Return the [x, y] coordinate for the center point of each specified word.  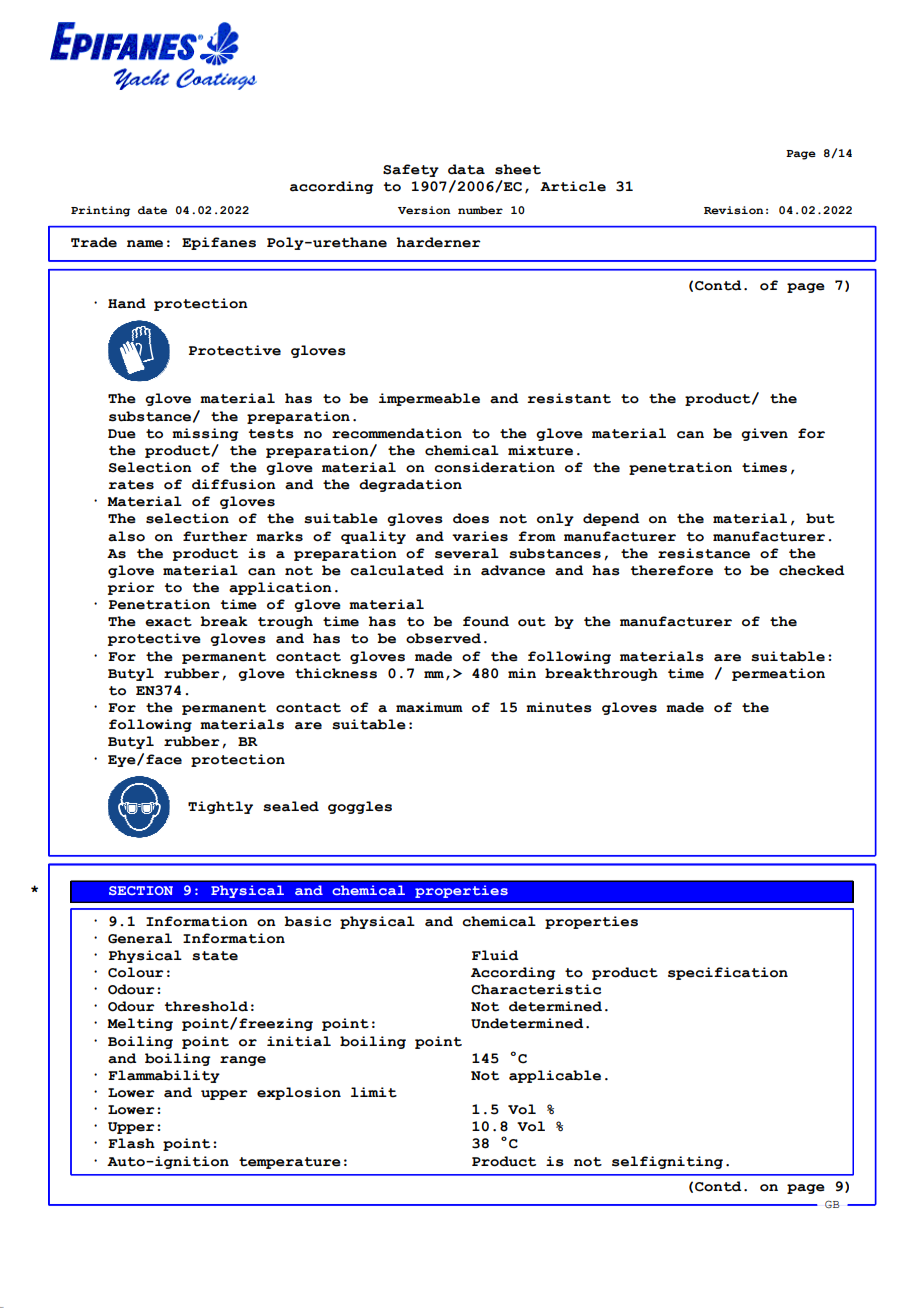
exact [168, 622]
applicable [555, 1076]
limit [374, 1092]
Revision [734, 210]
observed [443, 638]
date [152, 210]
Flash [131, 1143]
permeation [778, 674]
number [480, 210]
